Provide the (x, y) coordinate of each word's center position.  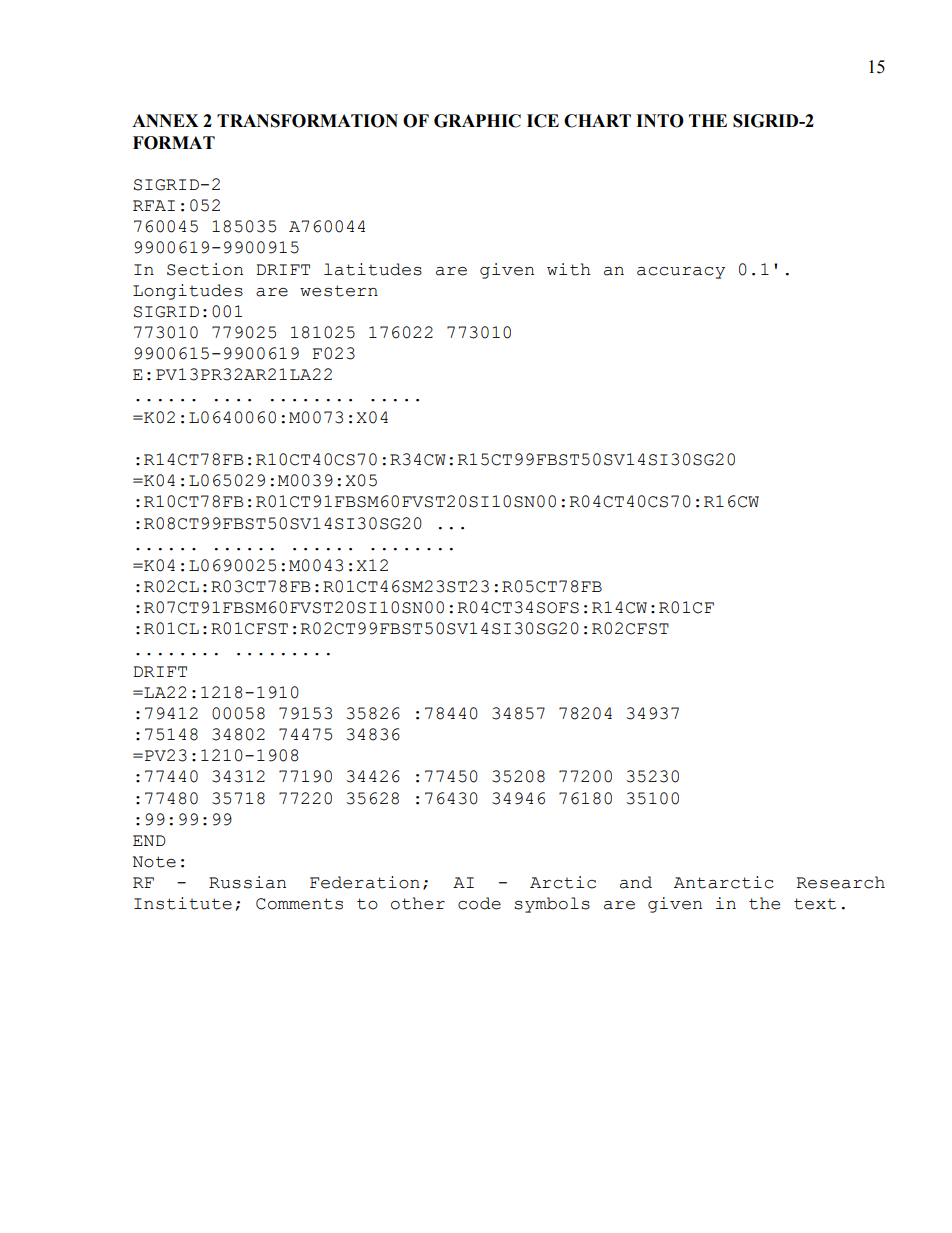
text (815, 904)
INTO (660, 121)
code (479, 903)
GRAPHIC (477, 121)
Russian (247, 882)
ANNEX (165, 120)
